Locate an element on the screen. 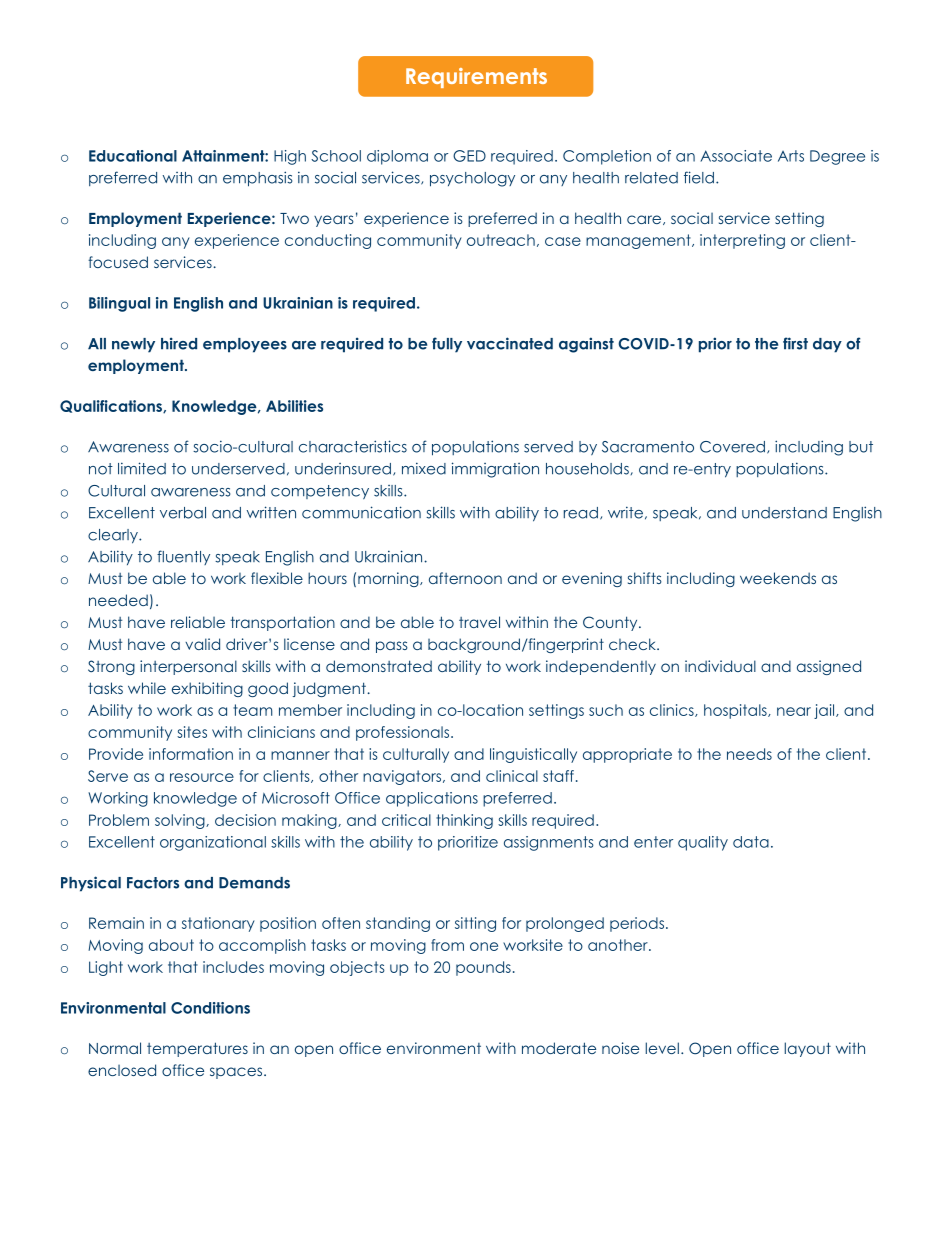 The height and width of the screenshot is (1233, 952). afternoon is located at coordinates (465, 578).
